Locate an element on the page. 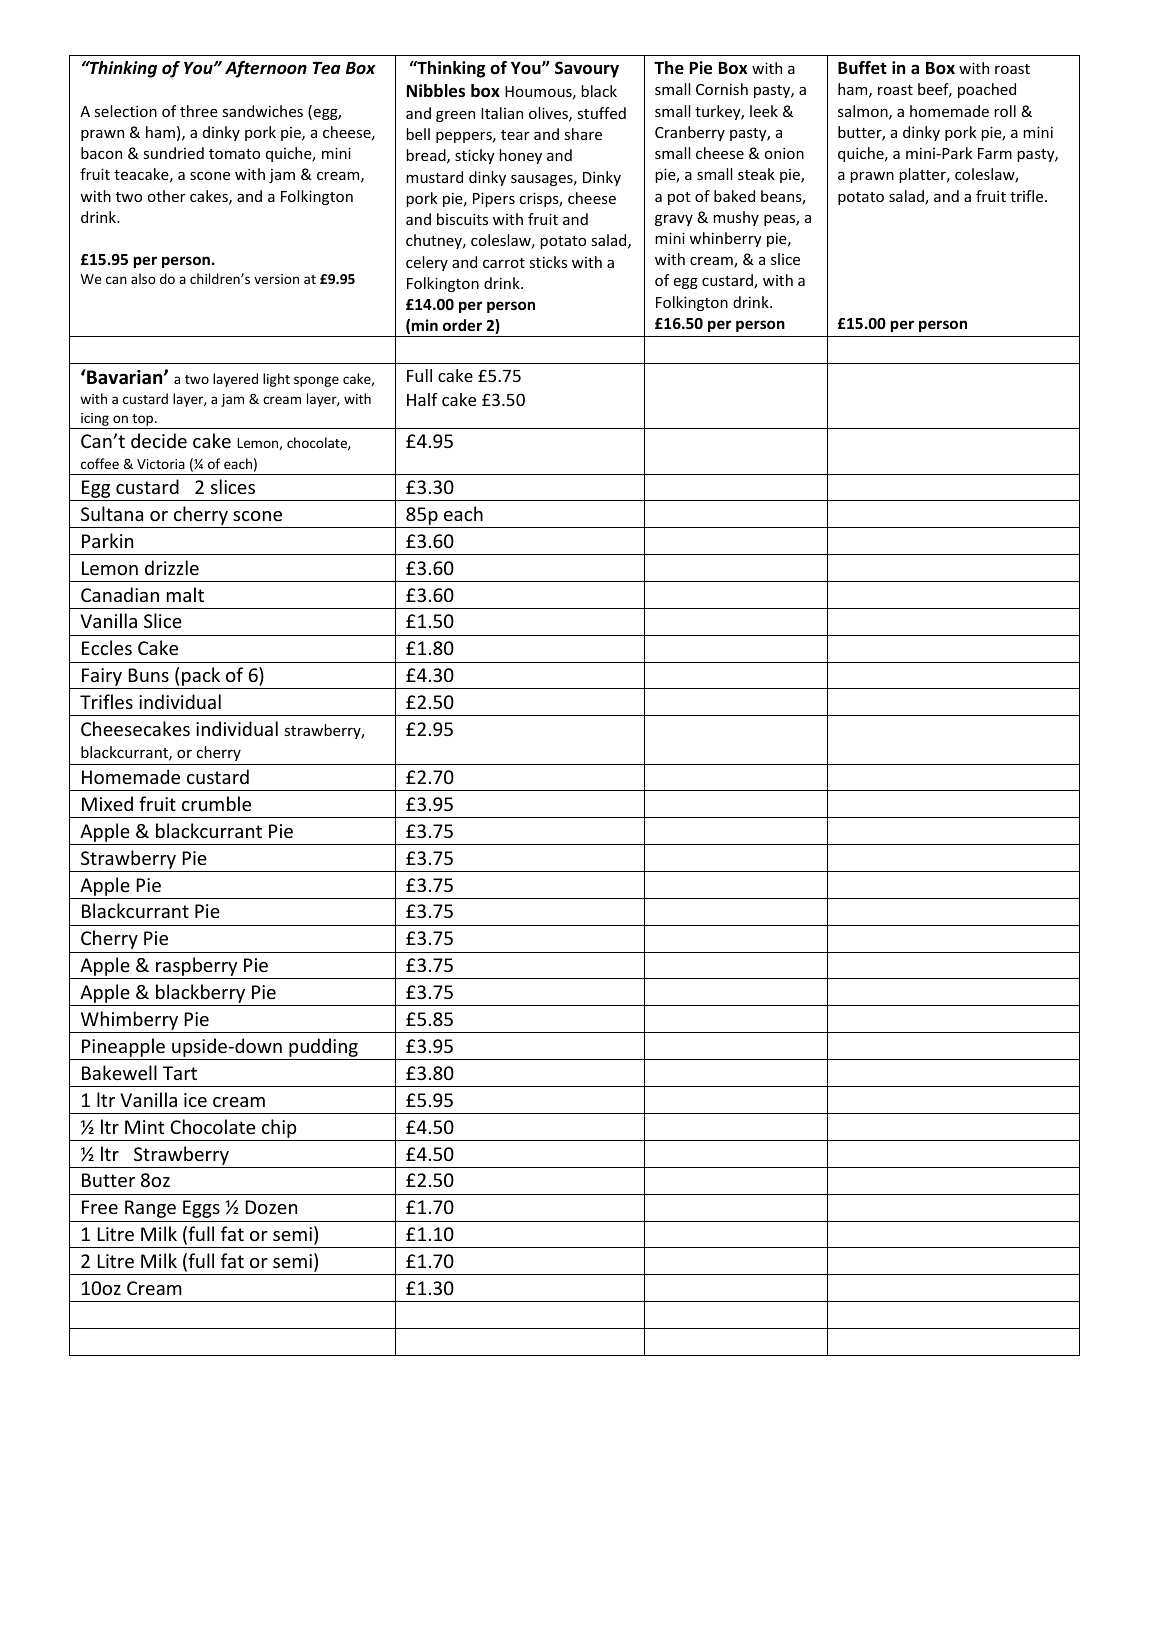  pack is located at coordinates (201, 678).
